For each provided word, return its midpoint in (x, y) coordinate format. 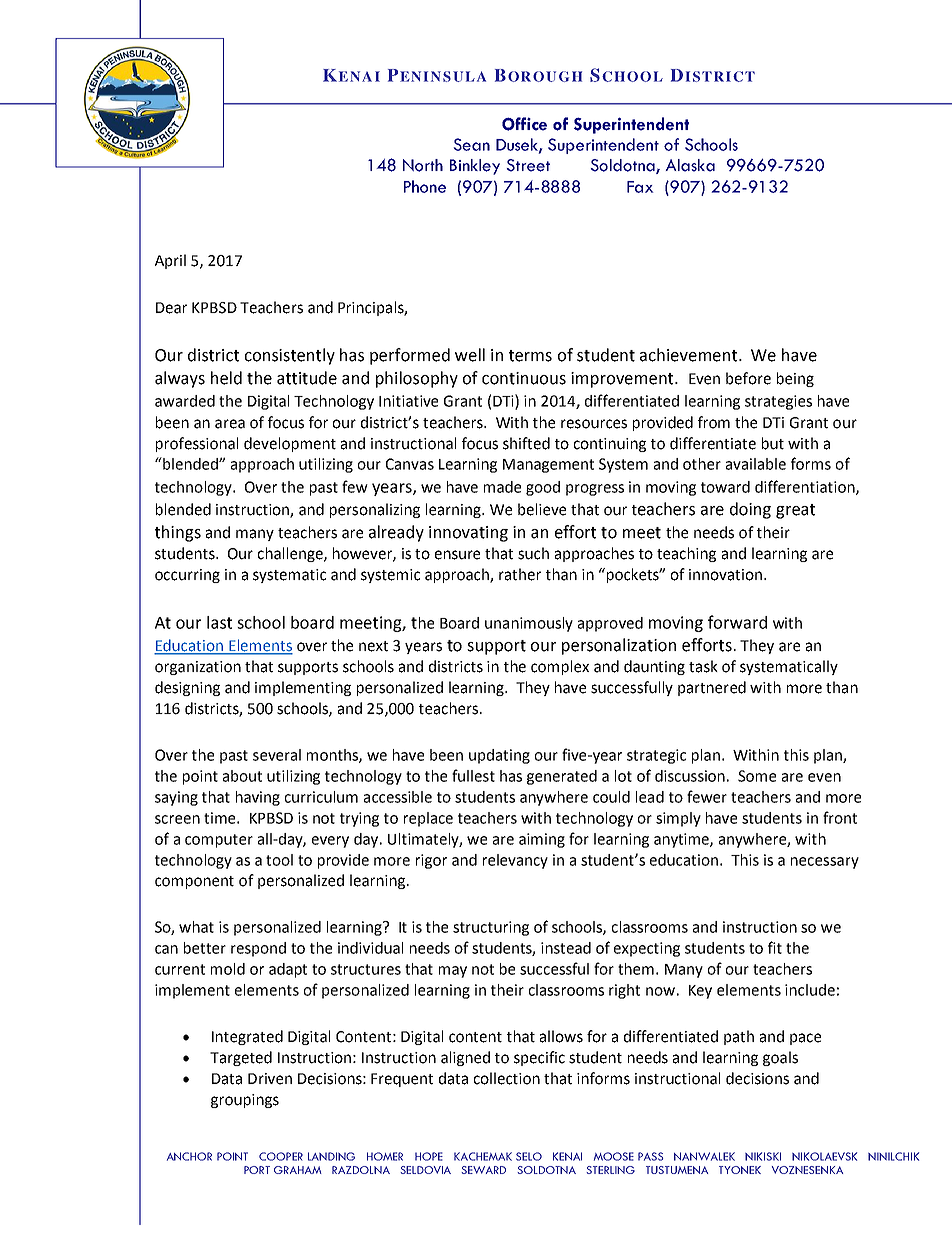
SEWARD (483, 1170)
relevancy (515, 861)
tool (279, 860)
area (230, 424)
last (219, 622)
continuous (524, 378)
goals (780, 1058)
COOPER (281, 1156)
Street (528, 165)
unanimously (529, 624)
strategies (778, 402)
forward (737, 622)
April (170, 261)
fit (775, 947)
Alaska (690, 165)
